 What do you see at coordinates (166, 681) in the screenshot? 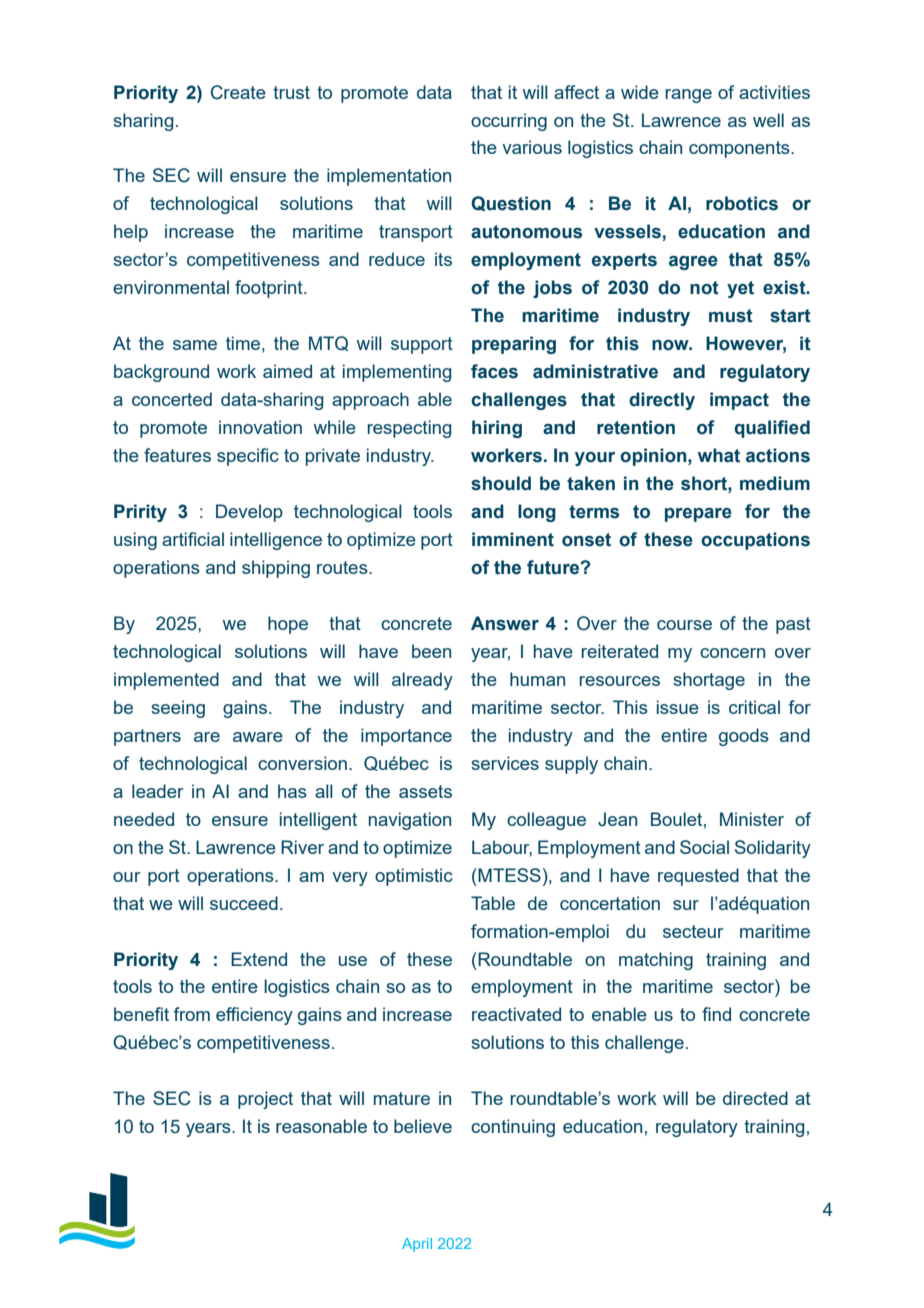
I see `implemented` at bounding box center [166, 681].
